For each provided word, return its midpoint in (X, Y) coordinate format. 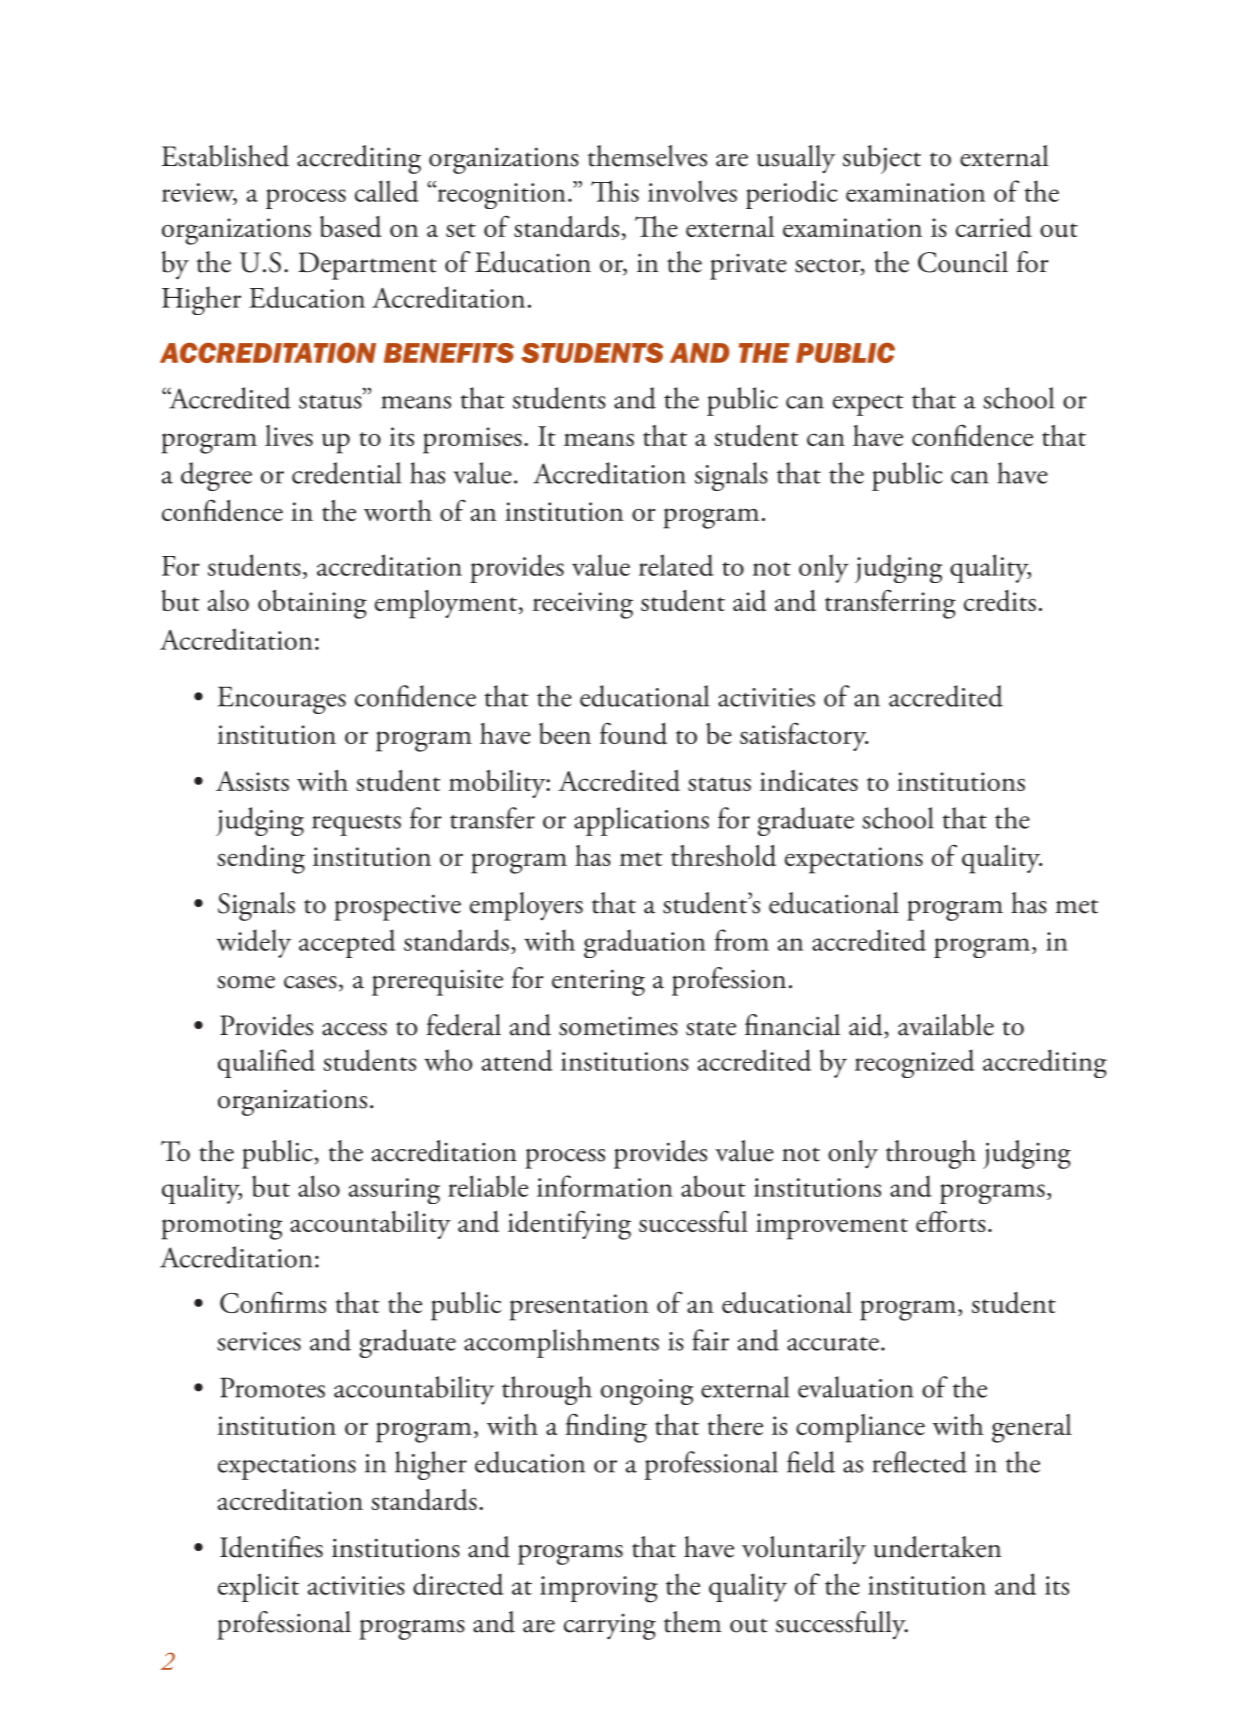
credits (1000, 601)
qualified (266, 1063)
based (351, 227)
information (605, 1186)
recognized (915, 1063)
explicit (258, 1587)
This (615, 191)
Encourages (282, 700)
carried (994, 227)
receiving (583, 605)
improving (599, 1589)
